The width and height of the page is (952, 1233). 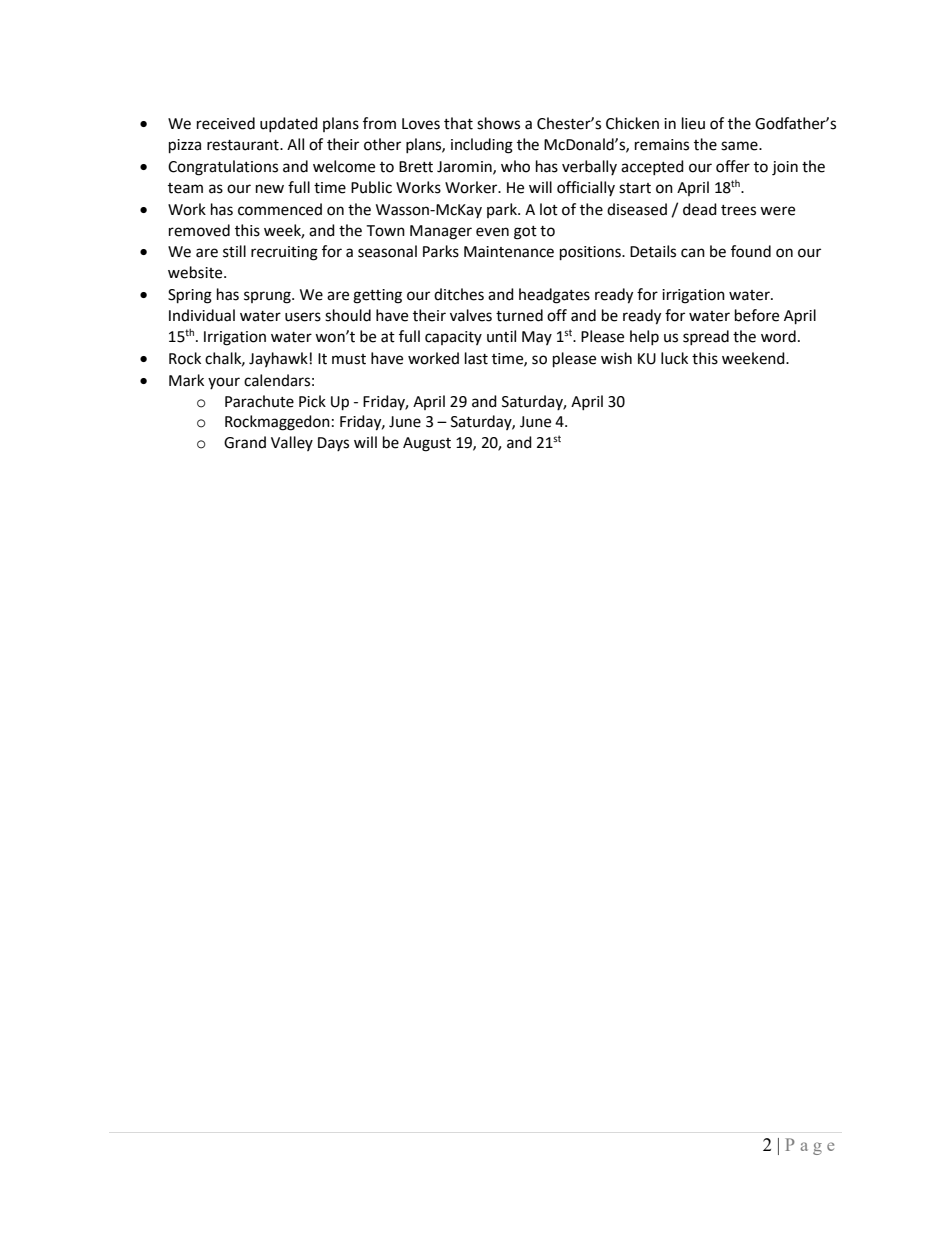 I want to click on wish, so click(x=616, y=358).
